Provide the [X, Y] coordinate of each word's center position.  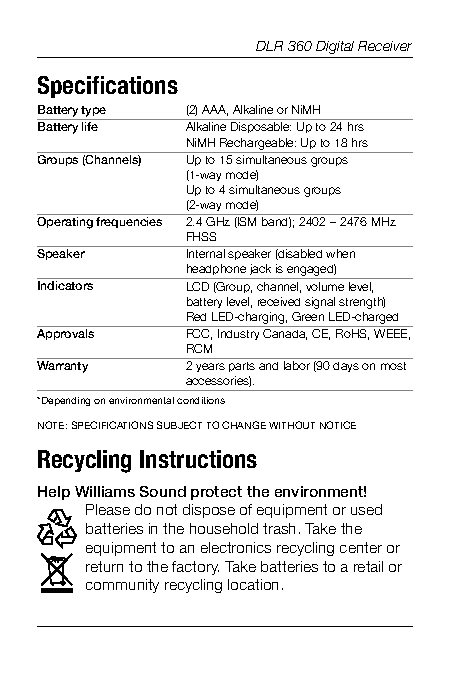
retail [368, 566]
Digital [335, 47]
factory [195, 568]
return [104, 566]
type [94, 113]
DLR [269, 46]
